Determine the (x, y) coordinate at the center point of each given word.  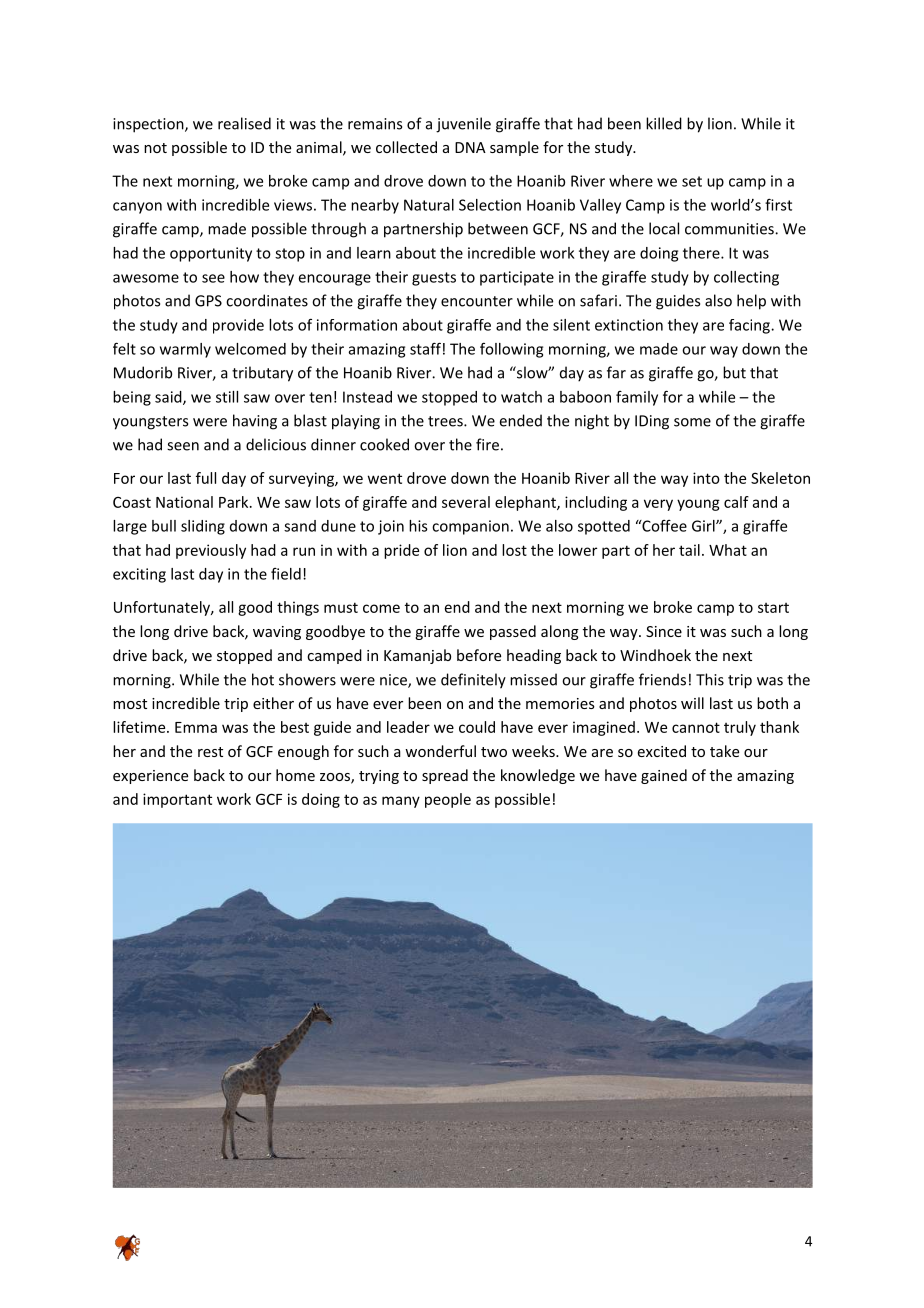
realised (244, 123)
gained (664, 776)
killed (664, 123)
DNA (470, 147)
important (177, 800)
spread (445, 776)
